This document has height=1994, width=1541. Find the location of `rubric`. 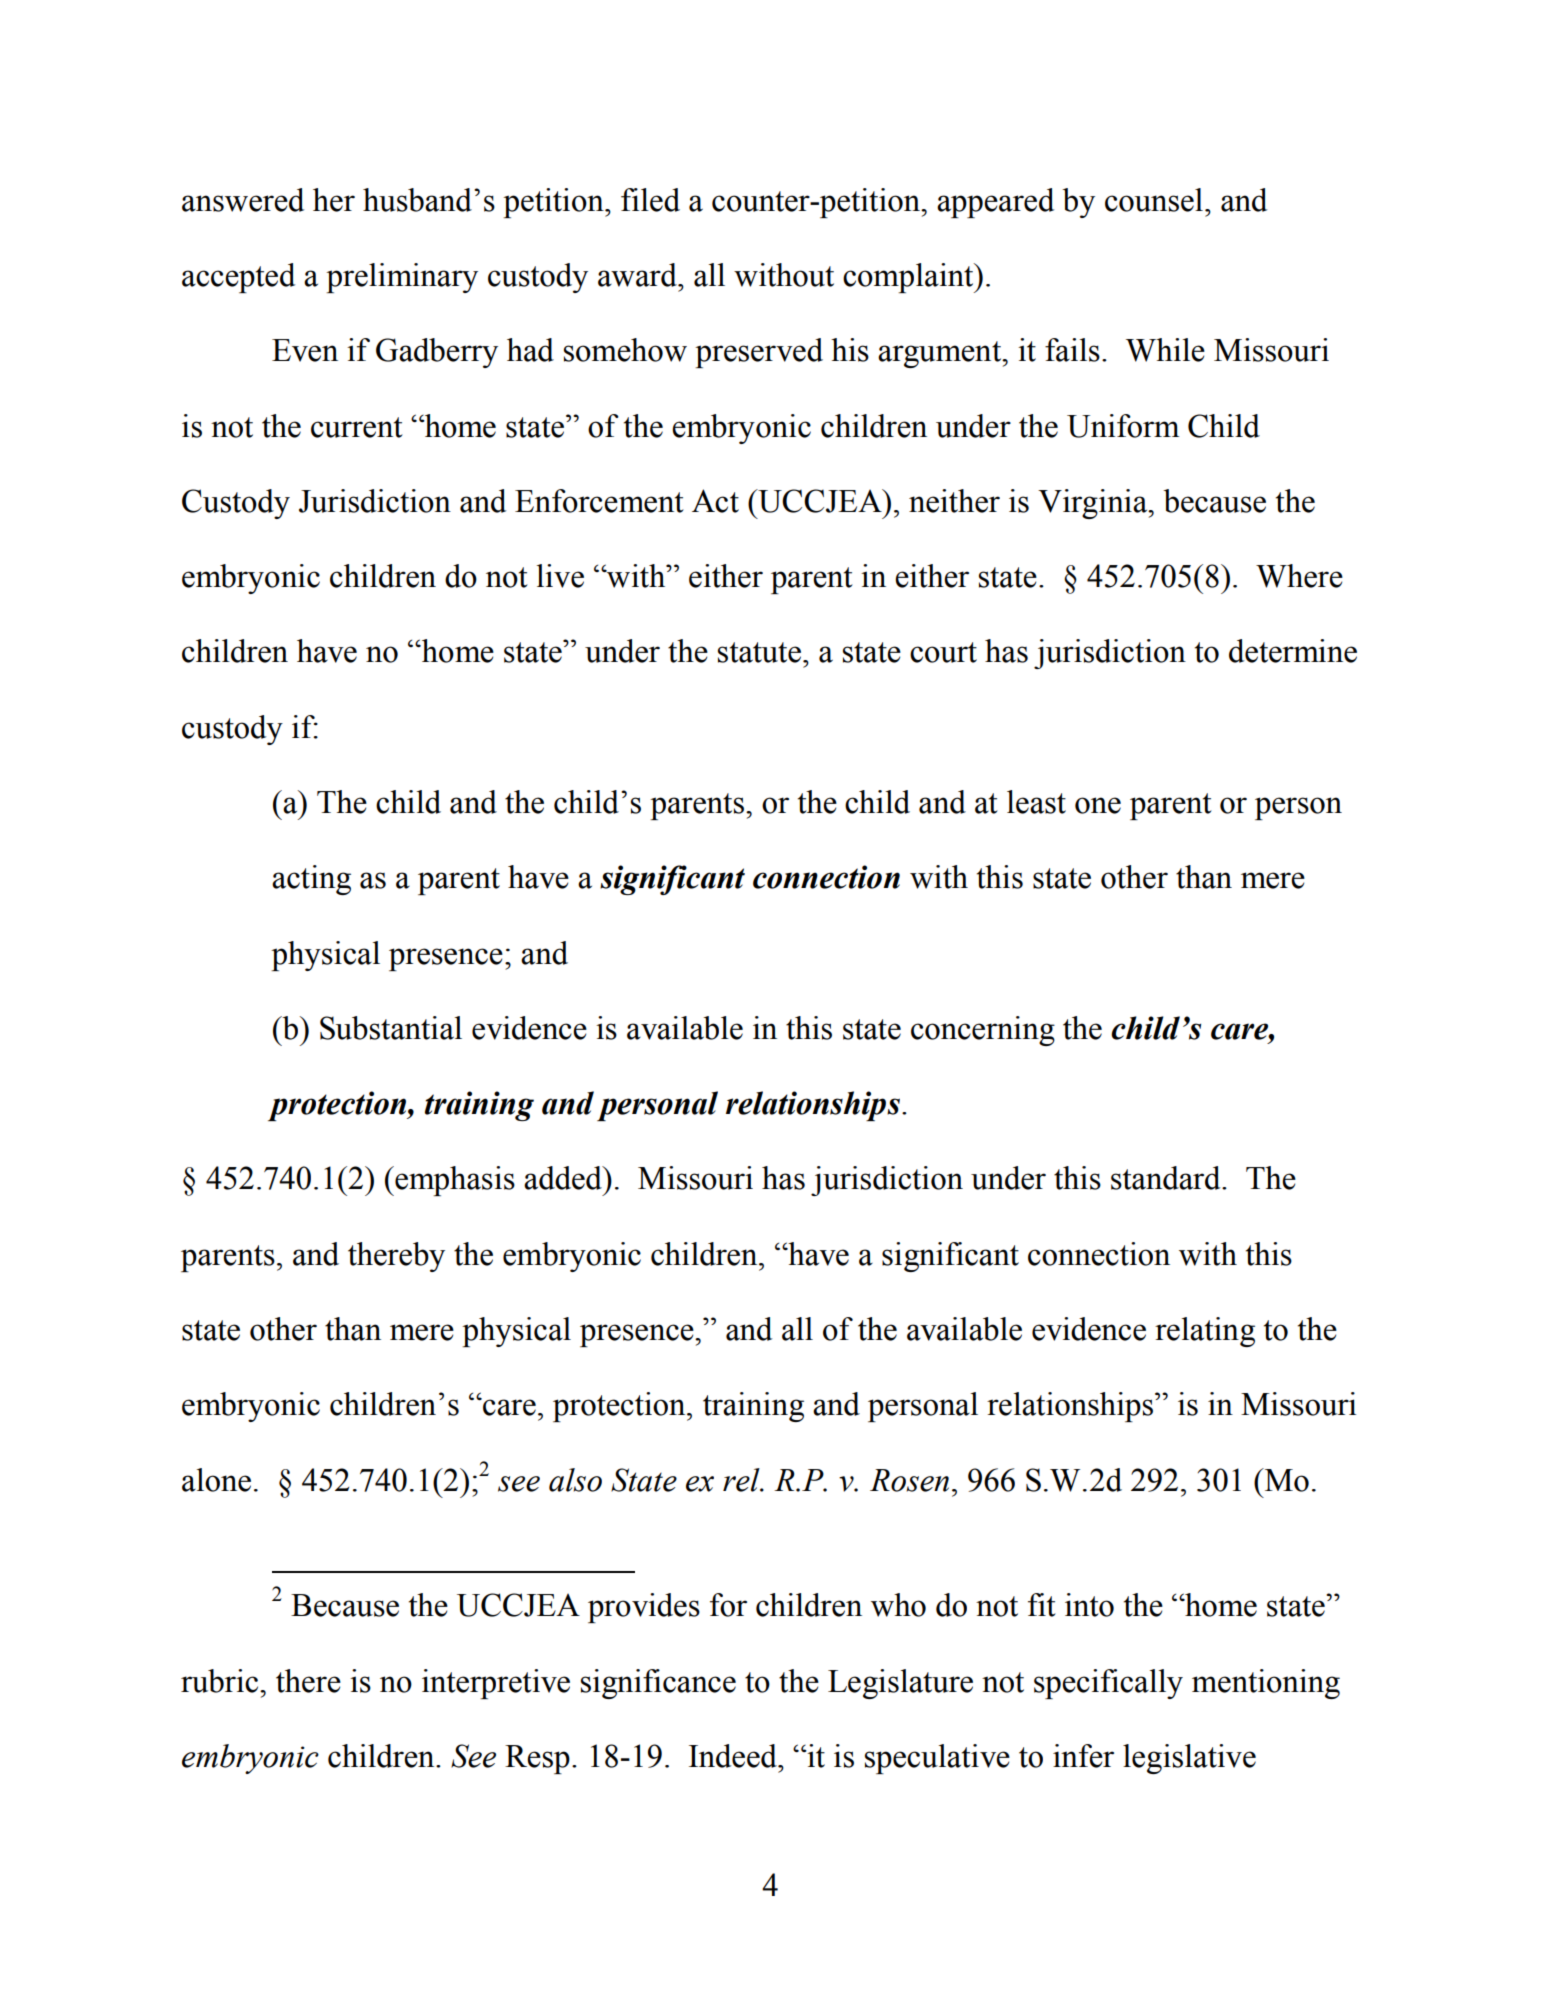

rubric is located at coordinates (221, 1681).
